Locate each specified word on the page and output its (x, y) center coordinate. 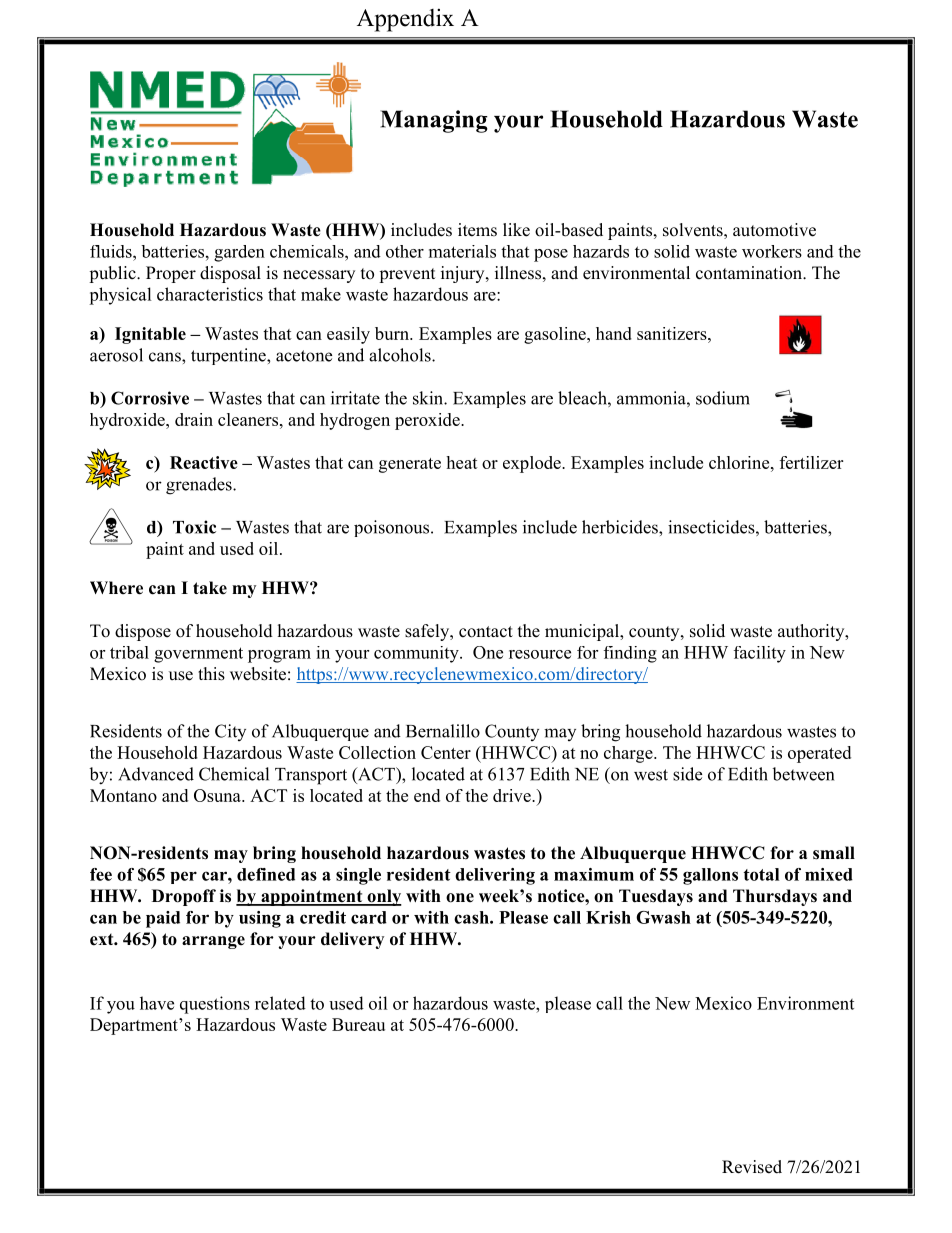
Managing (434, 121)
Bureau (358, 1024)
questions (215, 1005)
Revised (752, 1167)
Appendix (405, 20)
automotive (774, 230)
